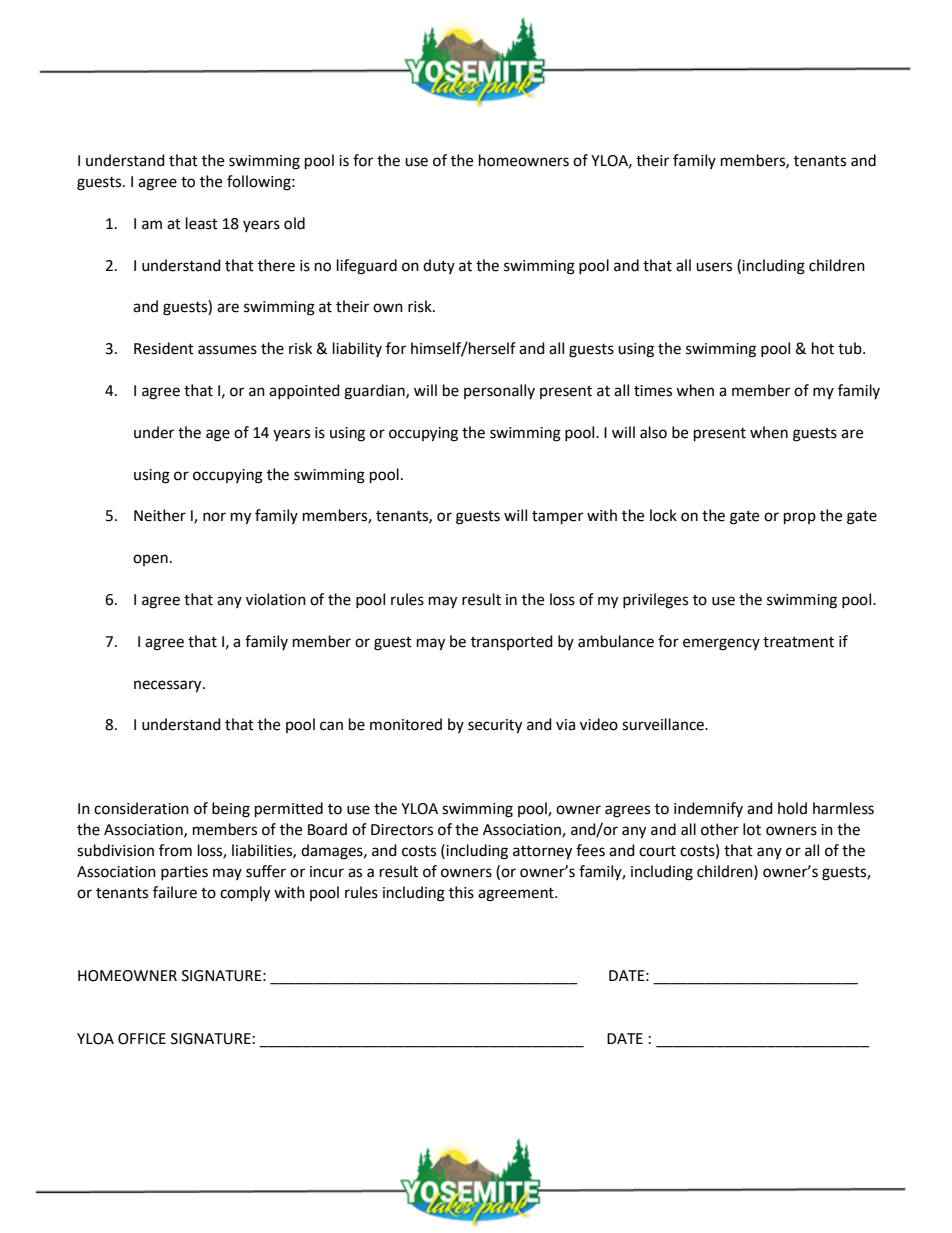  What do you see at coordinates (714, 267) in the page?
I see `users` at bounding box center [714, 267].
